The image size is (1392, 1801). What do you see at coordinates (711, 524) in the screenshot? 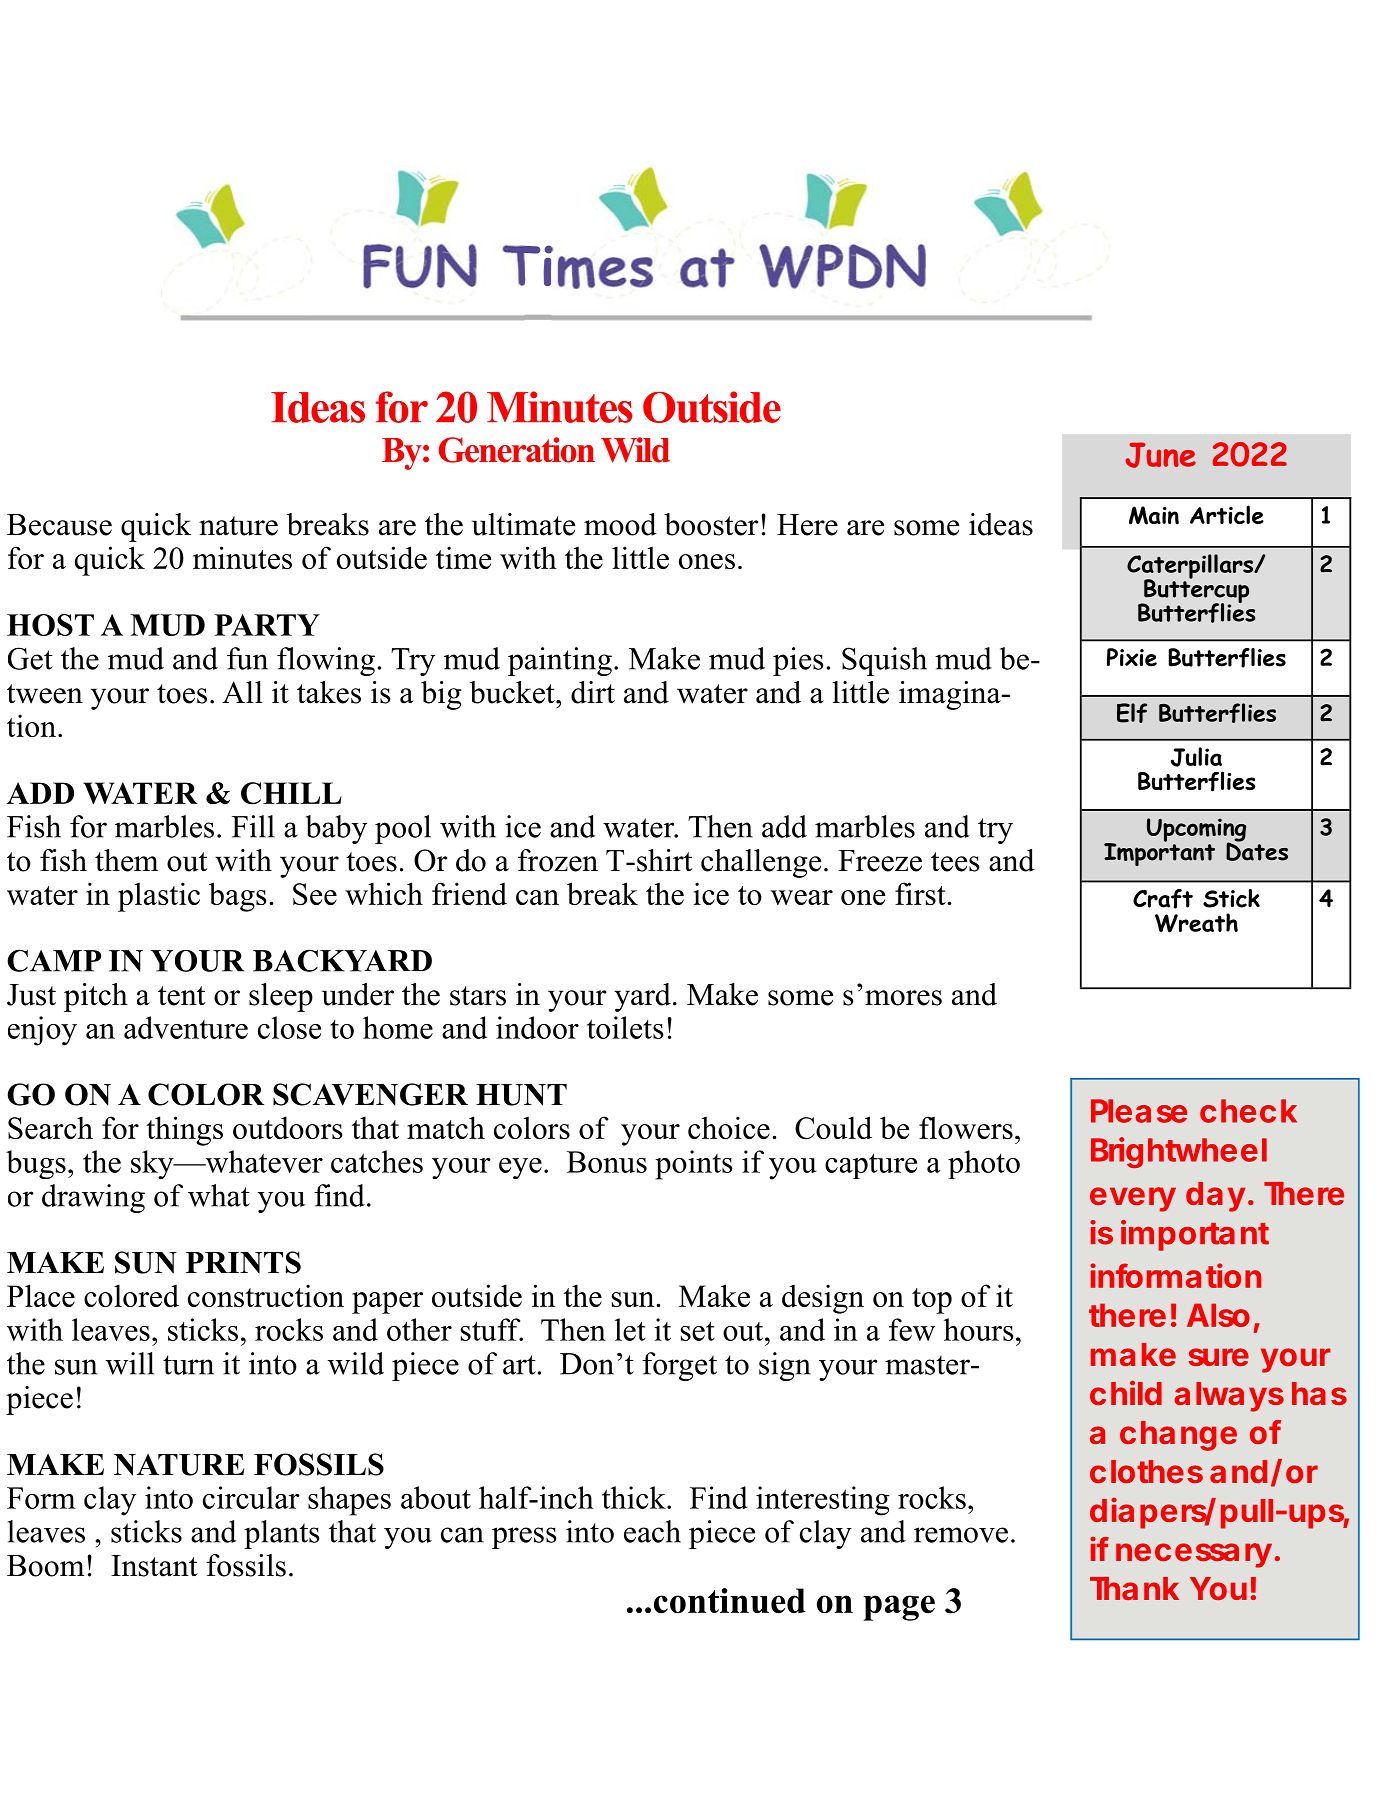
I see `booster` at bounding box center [711, 524].
